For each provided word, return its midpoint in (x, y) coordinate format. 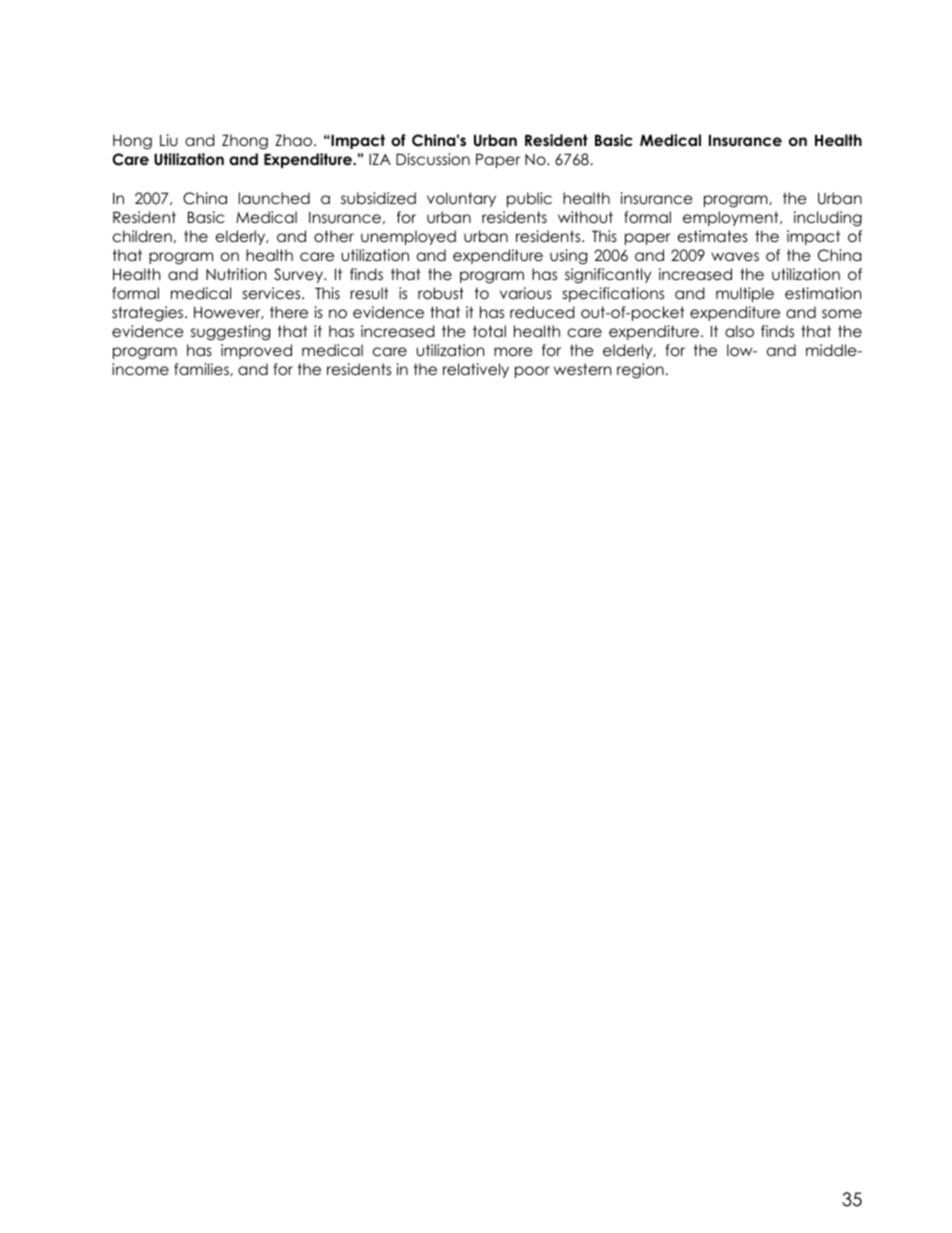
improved (256, 351)
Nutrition (236, 274)
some (842, 314)
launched (274, 198)
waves (735, 257)
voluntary (461, 199)
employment (732, 218)
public (529, 199)
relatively (476, 370)
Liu (169, 140)
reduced (542, 312)
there (289, 312)
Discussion (433, 159)
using (568, 257)
